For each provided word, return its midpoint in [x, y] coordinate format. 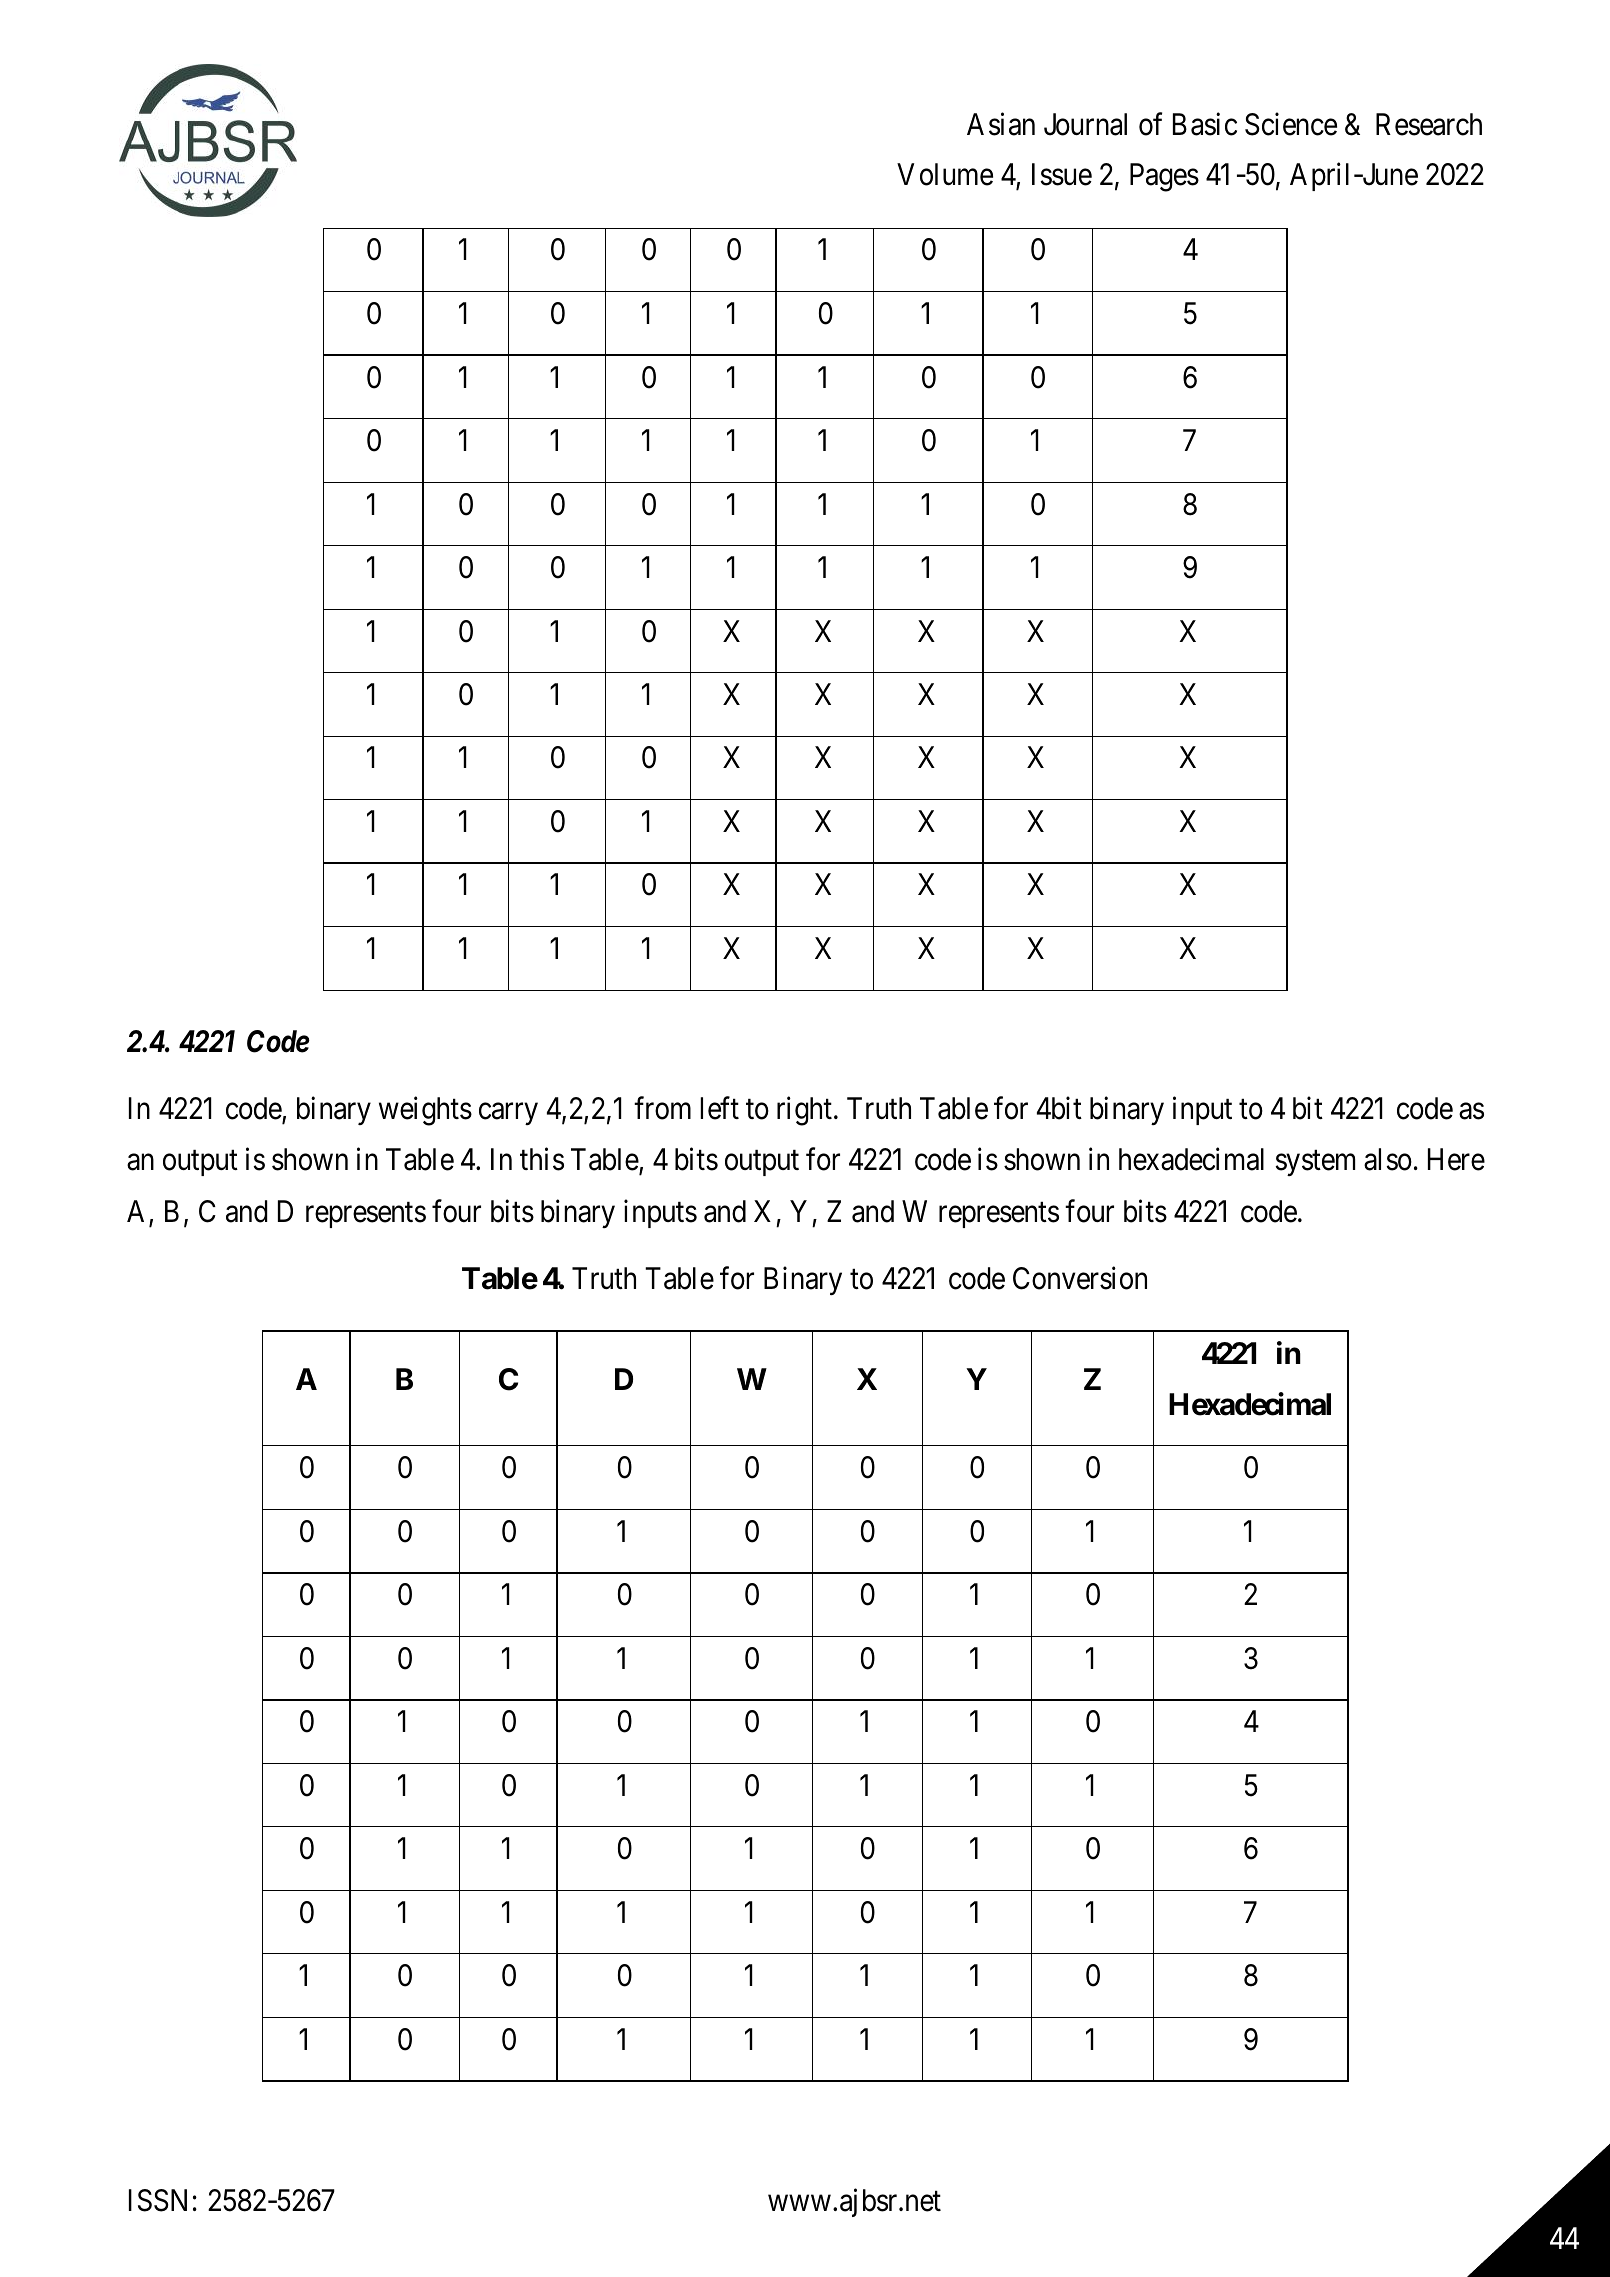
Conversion [1080, 1278]
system [1315, 1163]
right [804, 1111]
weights [425, 1111]
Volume [945, 174]
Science [1291, 124]
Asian [1001, 124]
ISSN [158, 2200]
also [1388, 1159]
